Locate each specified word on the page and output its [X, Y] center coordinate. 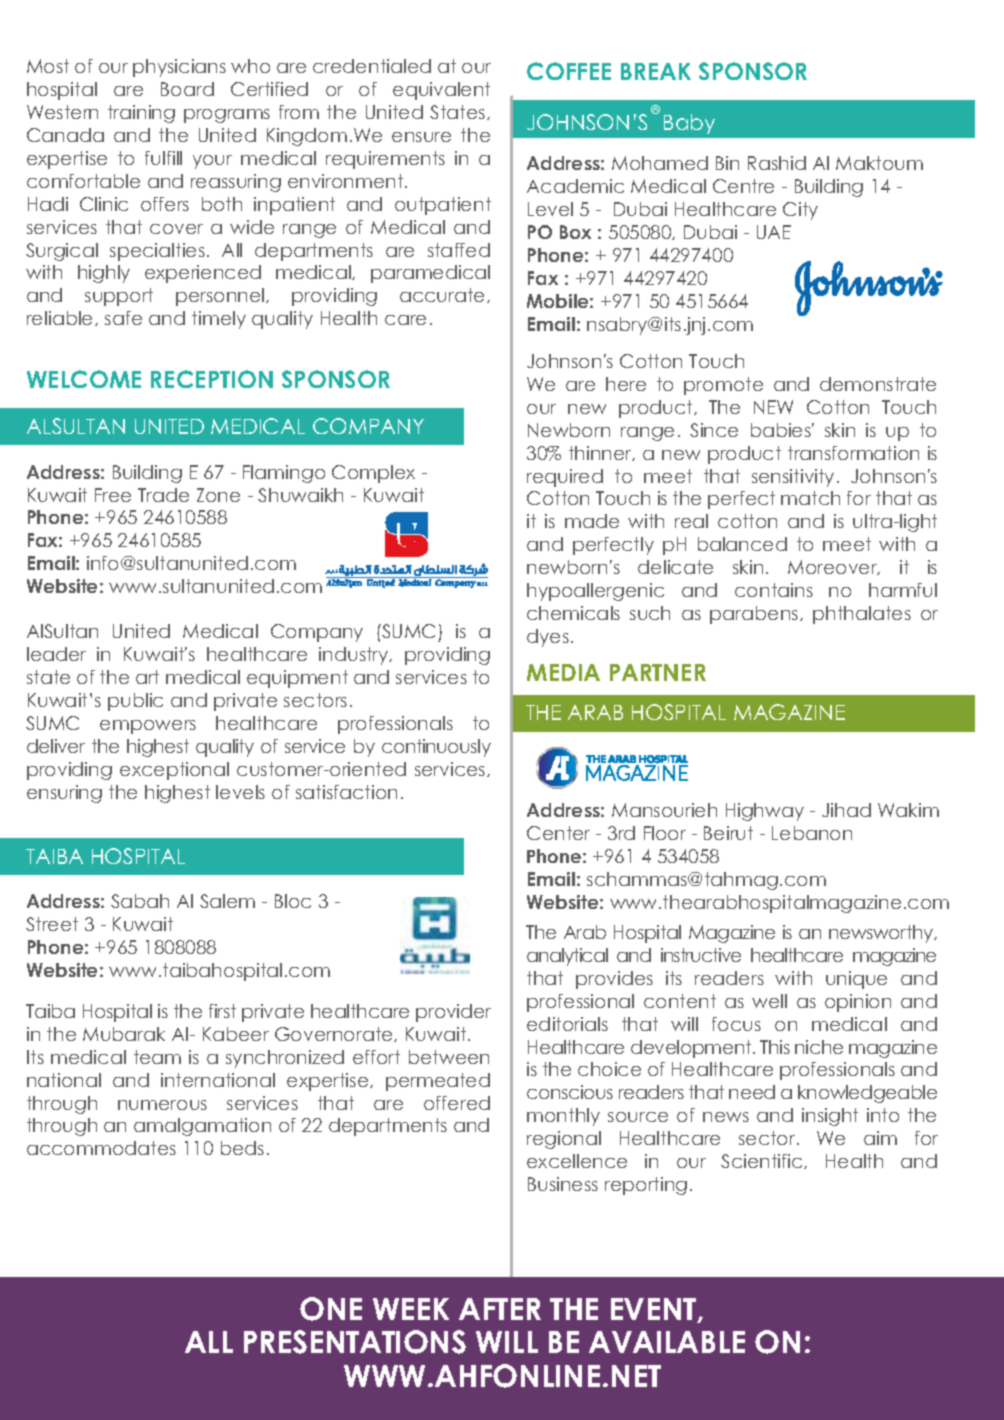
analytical [567, 957]
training [141, 114]
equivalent [441, 91]
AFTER [500, 1309]
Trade [163, 495]
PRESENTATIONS [355, 1342]
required [565, 478]
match [810, 498]
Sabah [140, 901]
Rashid [777, 163]
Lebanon [812, 833]
